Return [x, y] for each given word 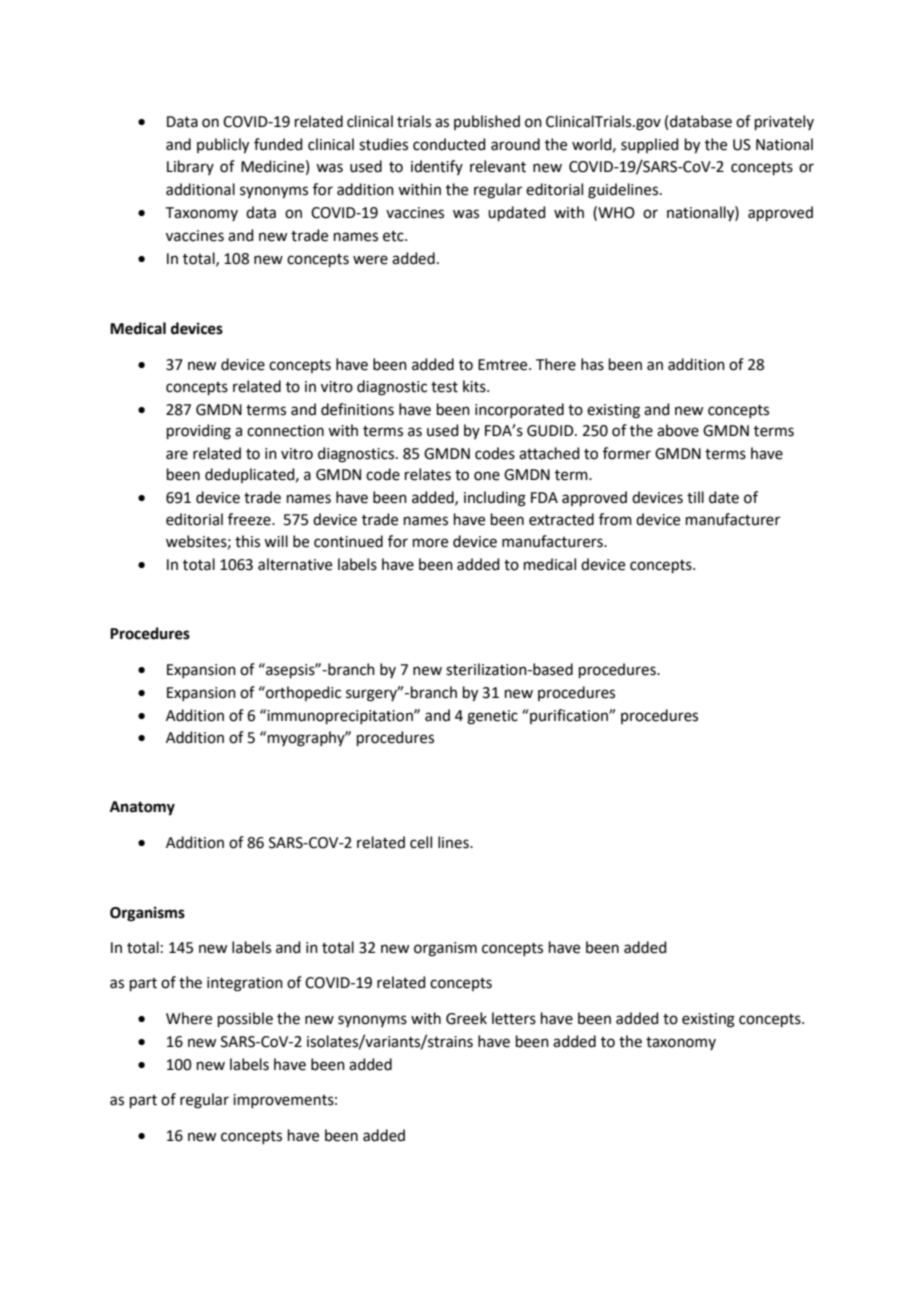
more [430, 543]
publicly [223, 146]
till [695, 497]
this [247, 541]
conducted [449, 144]
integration [245, 984]
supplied [650, 145]
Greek [466, 1018]
